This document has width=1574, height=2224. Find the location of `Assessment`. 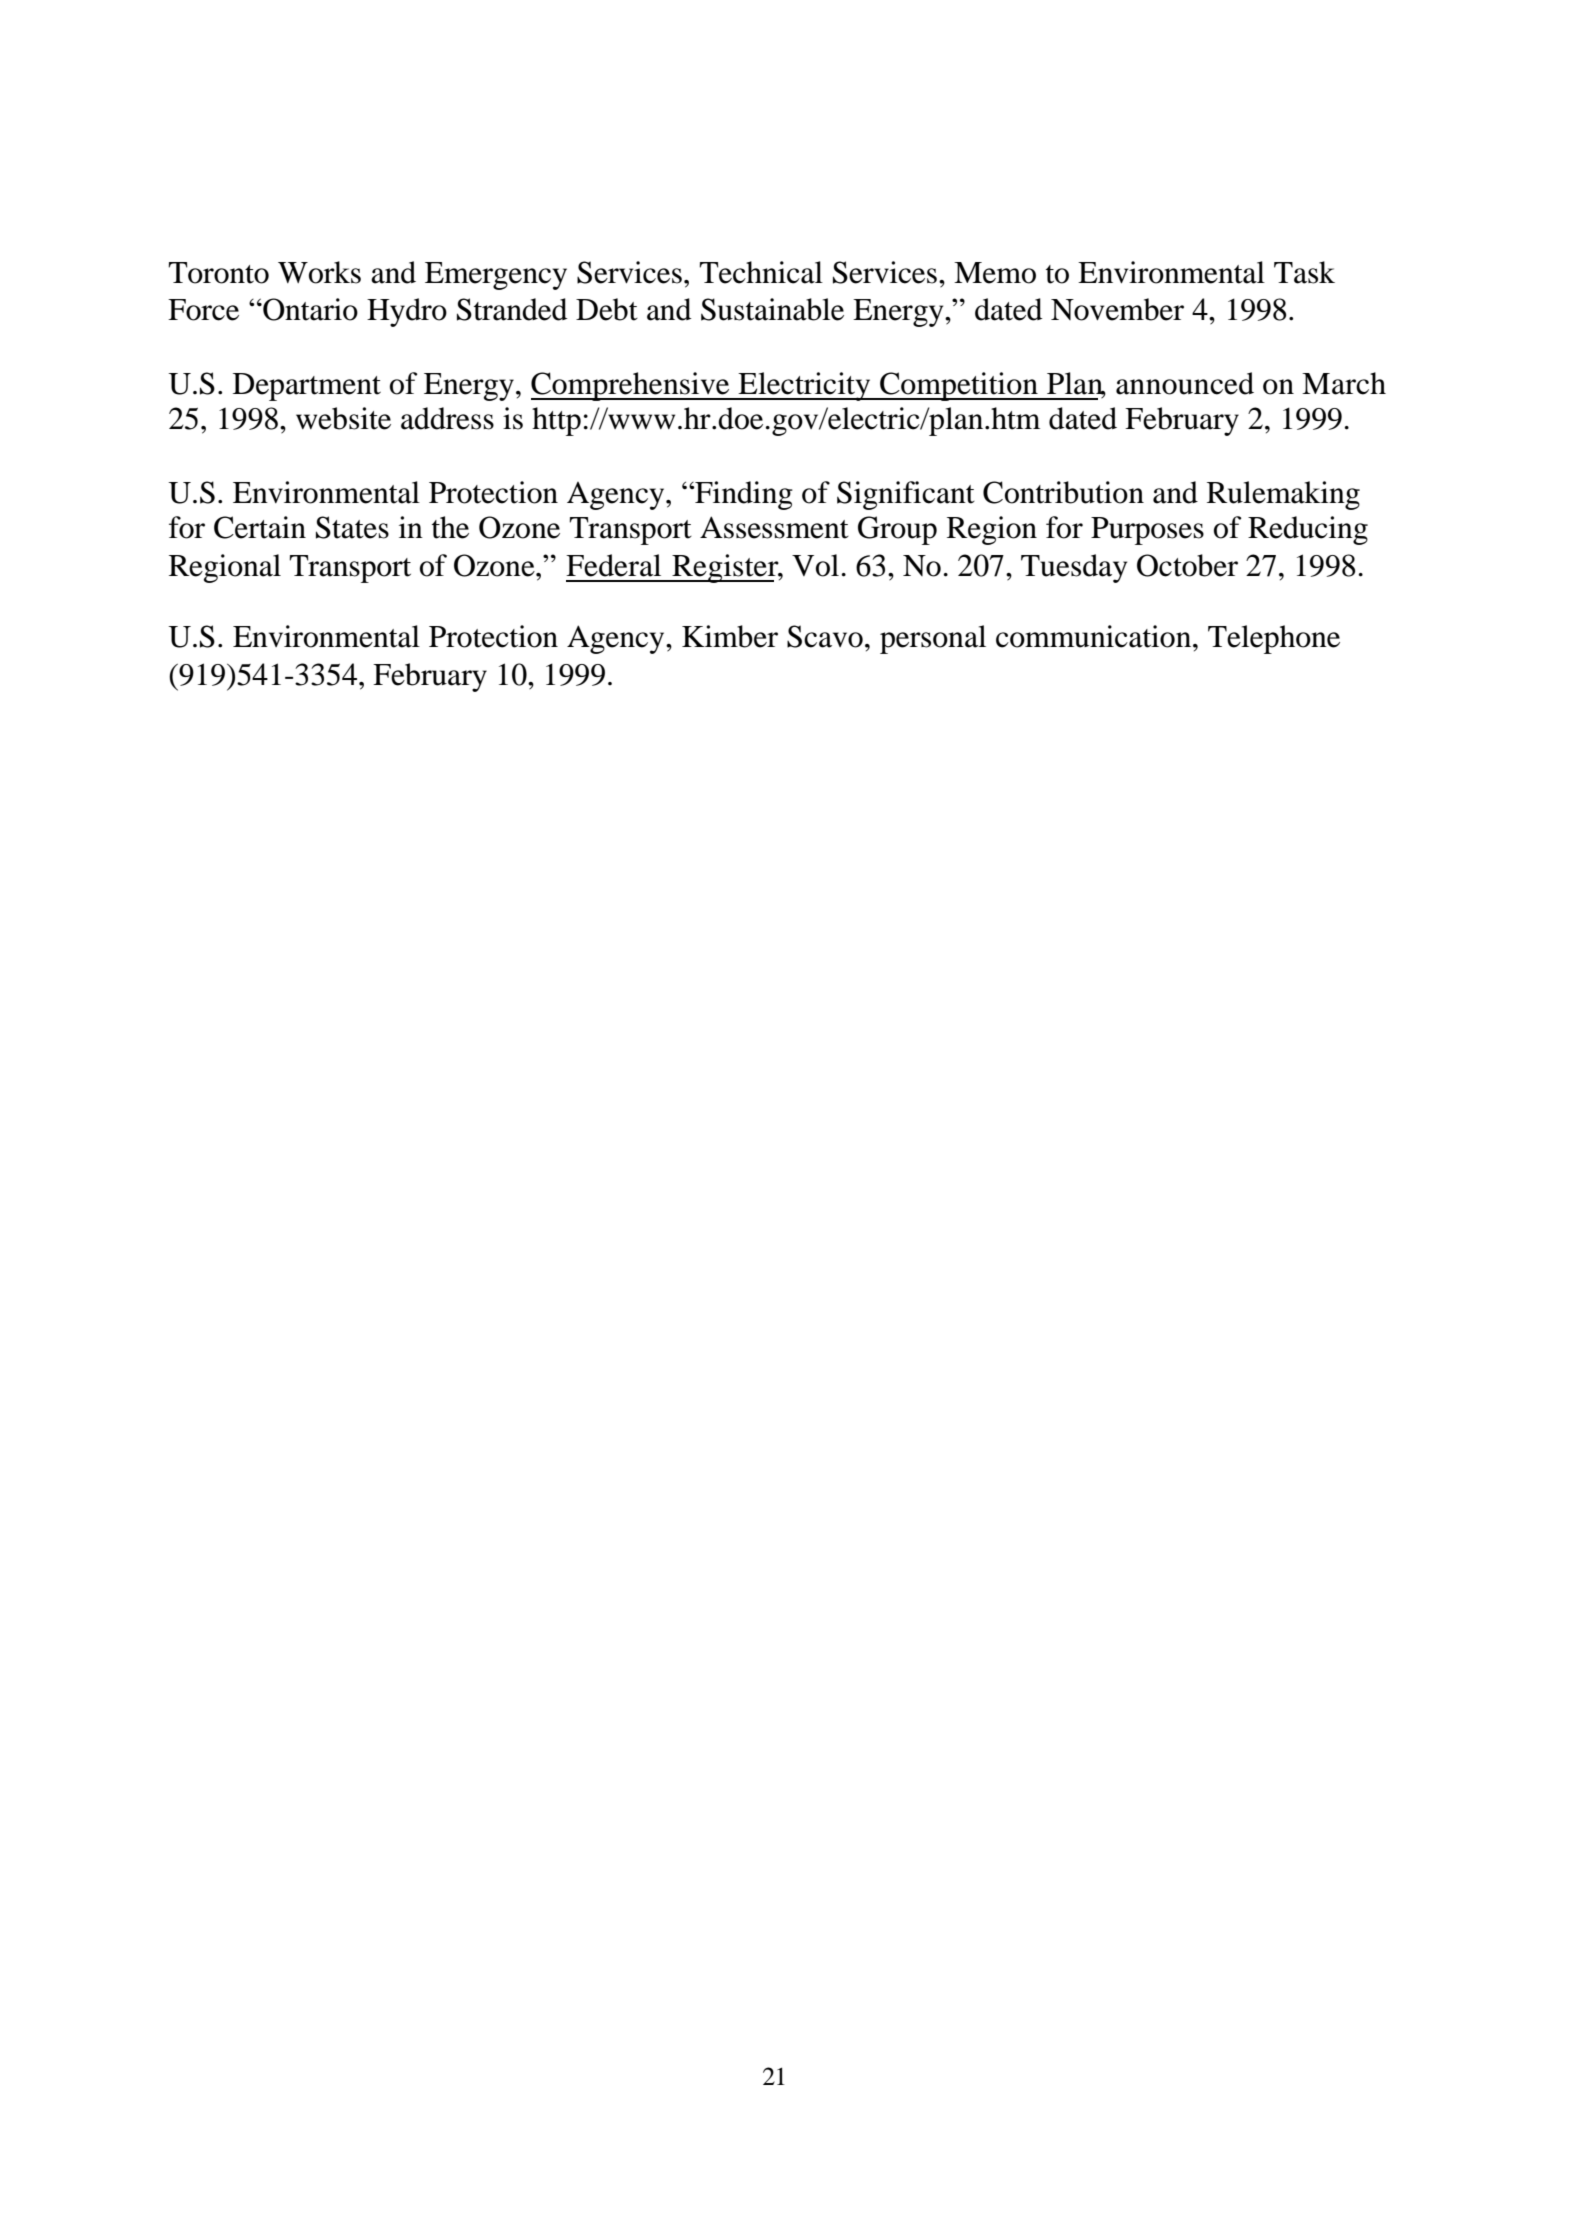

Assessment is located at coordinates (774, 527).
